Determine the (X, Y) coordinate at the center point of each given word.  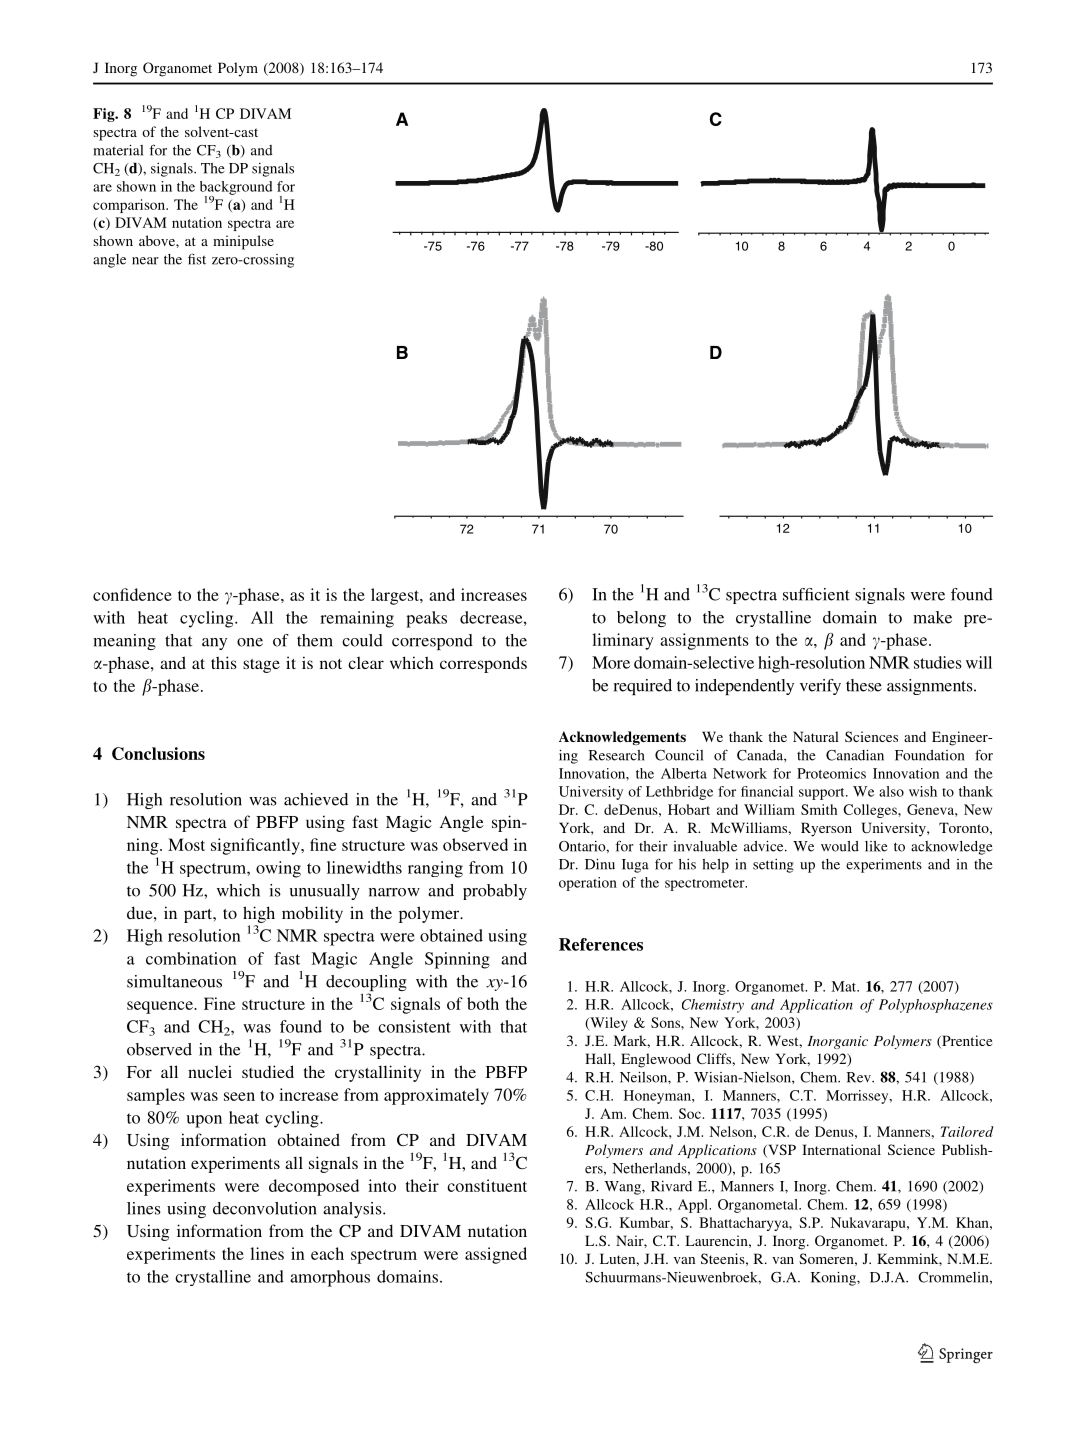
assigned (496, 1255)
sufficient (816, 594)
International (841, 1149)
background (236, 189)
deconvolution (265, 1208)
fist (197, 259)
